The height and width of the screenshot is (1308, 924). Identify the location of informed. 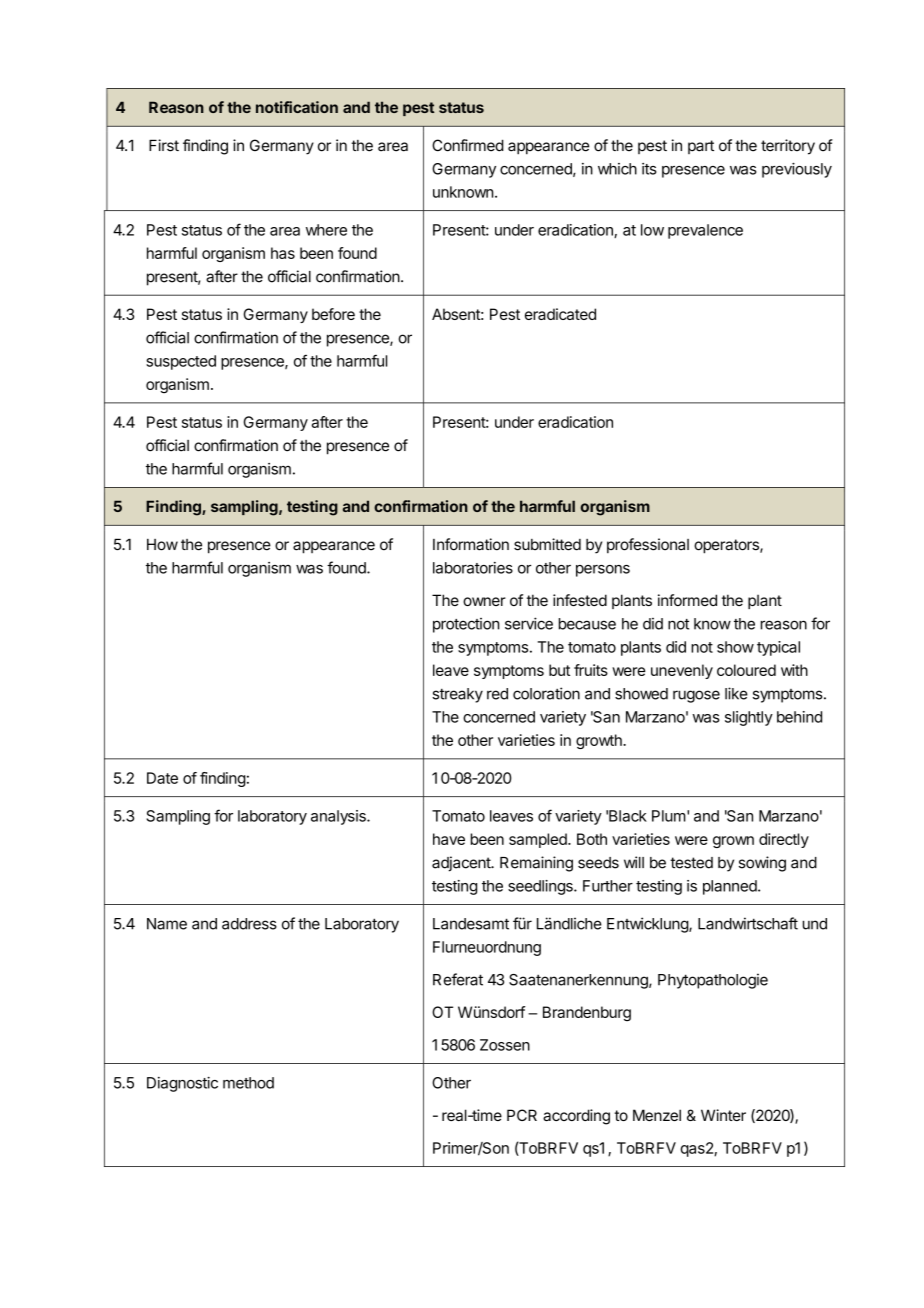
(687, 600).
